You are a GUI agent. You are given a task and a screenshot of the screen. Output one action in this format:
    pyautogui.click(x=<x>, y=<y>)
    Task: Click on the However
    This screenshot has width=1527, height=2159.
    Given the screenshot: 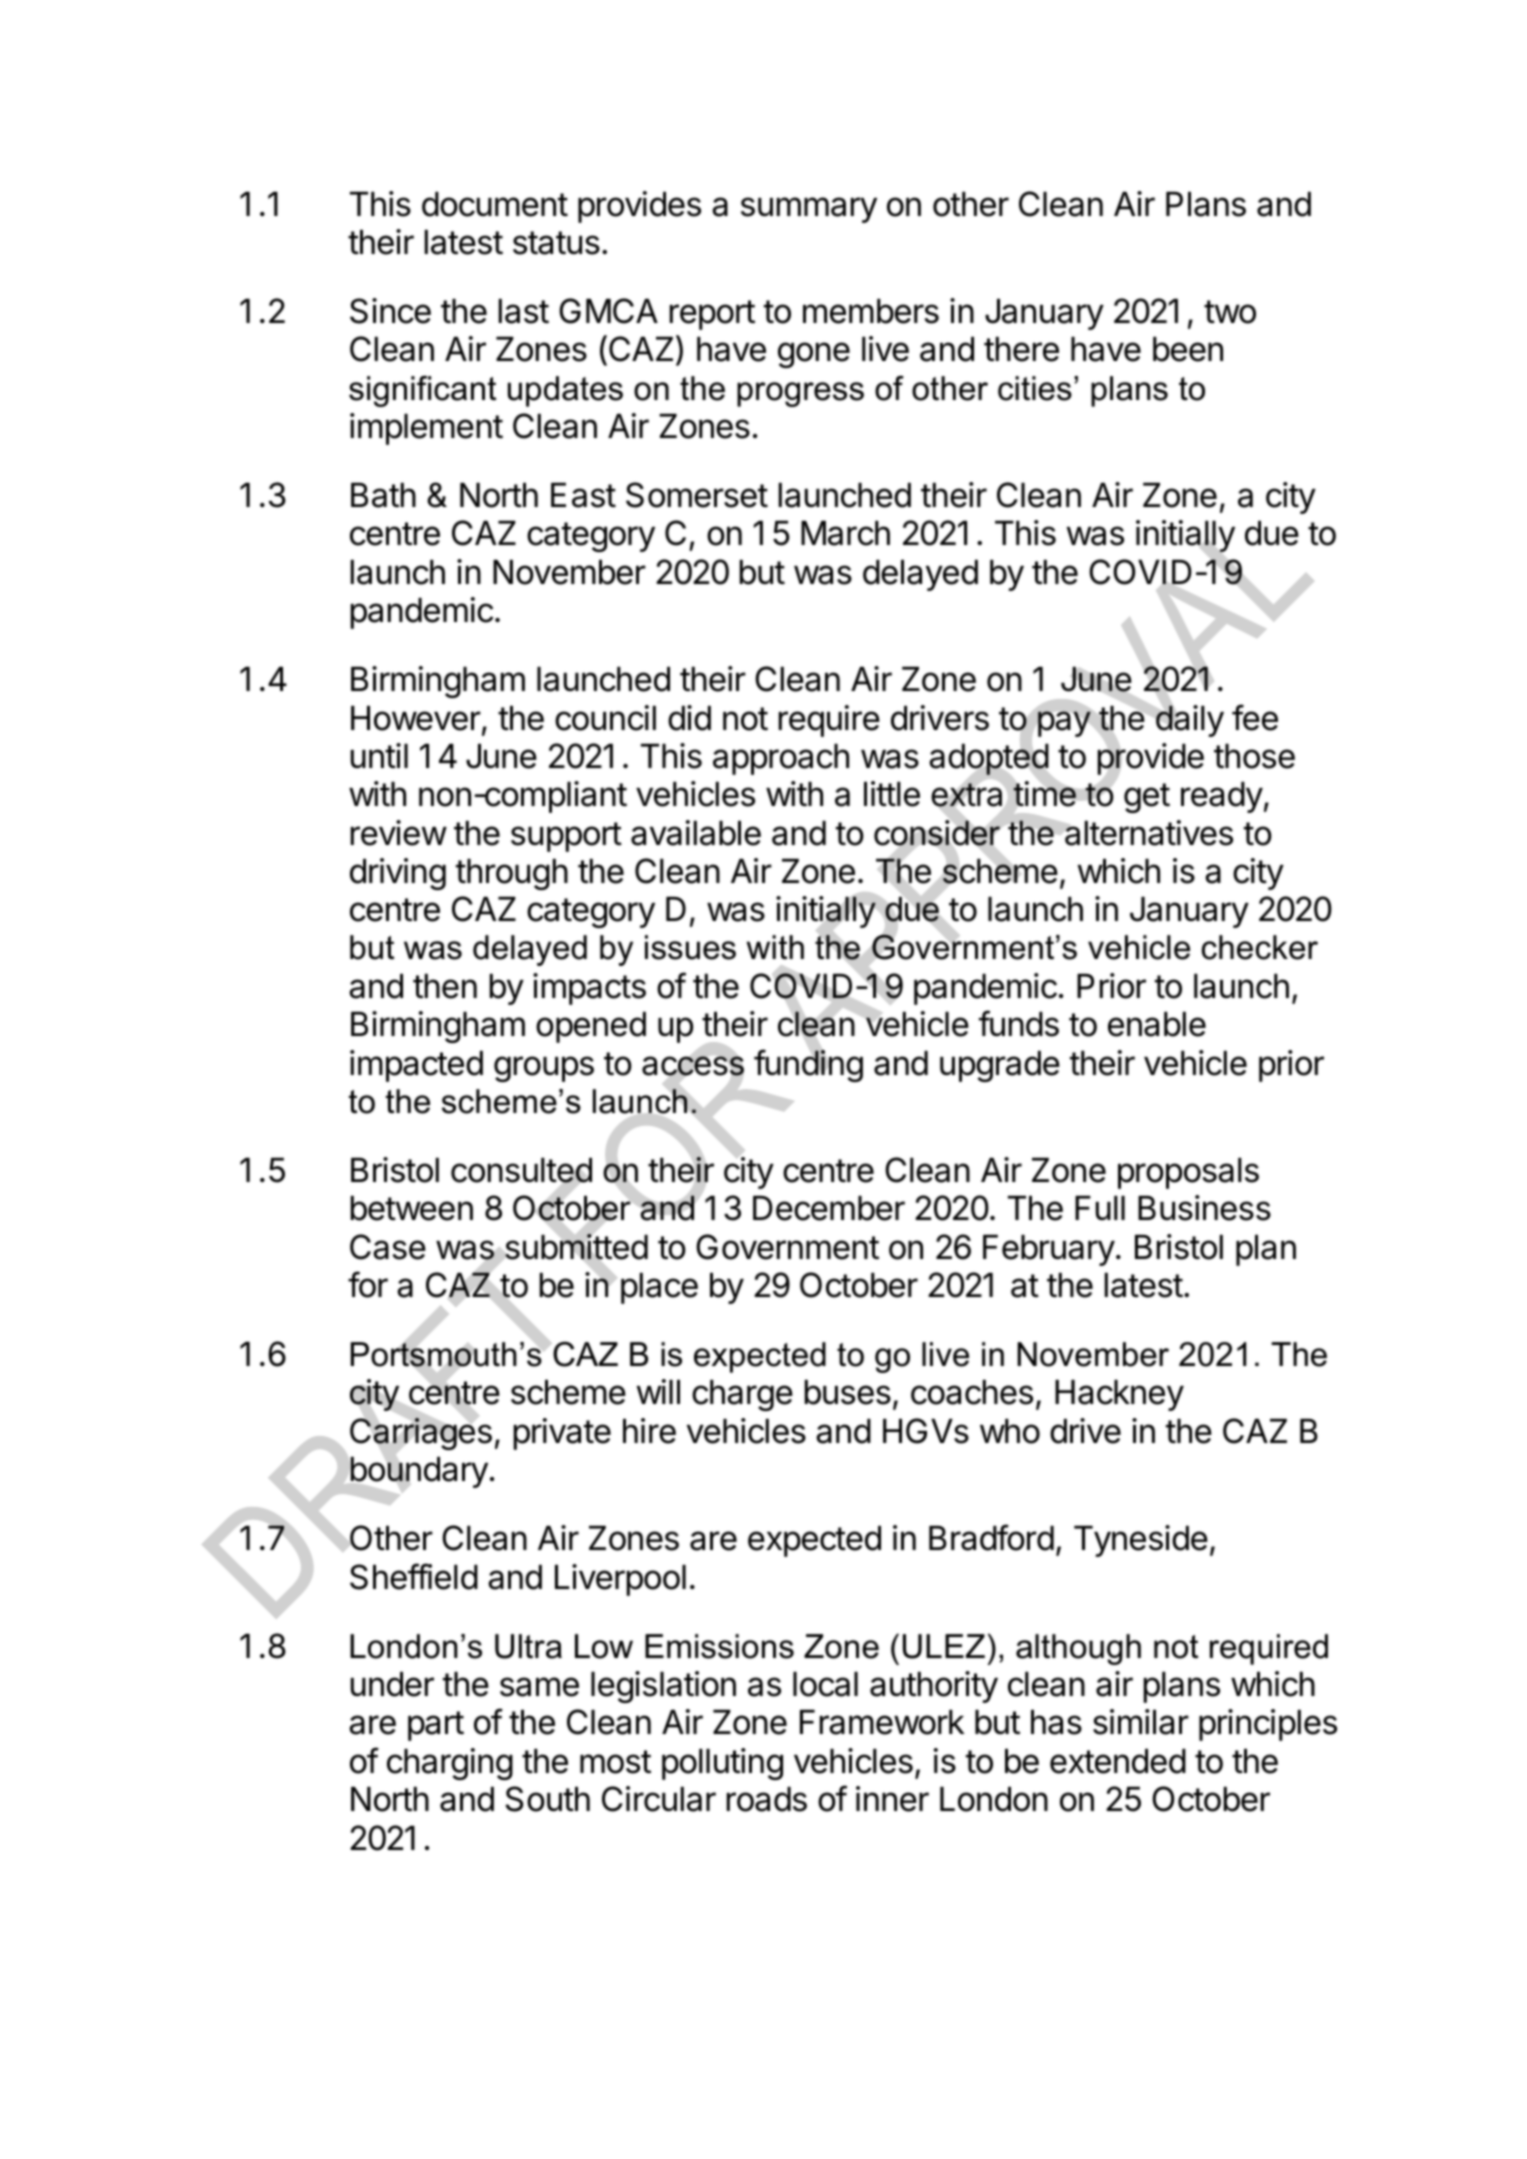 What is the action you would take?
    pyautogui.click(x=416, y=718)
